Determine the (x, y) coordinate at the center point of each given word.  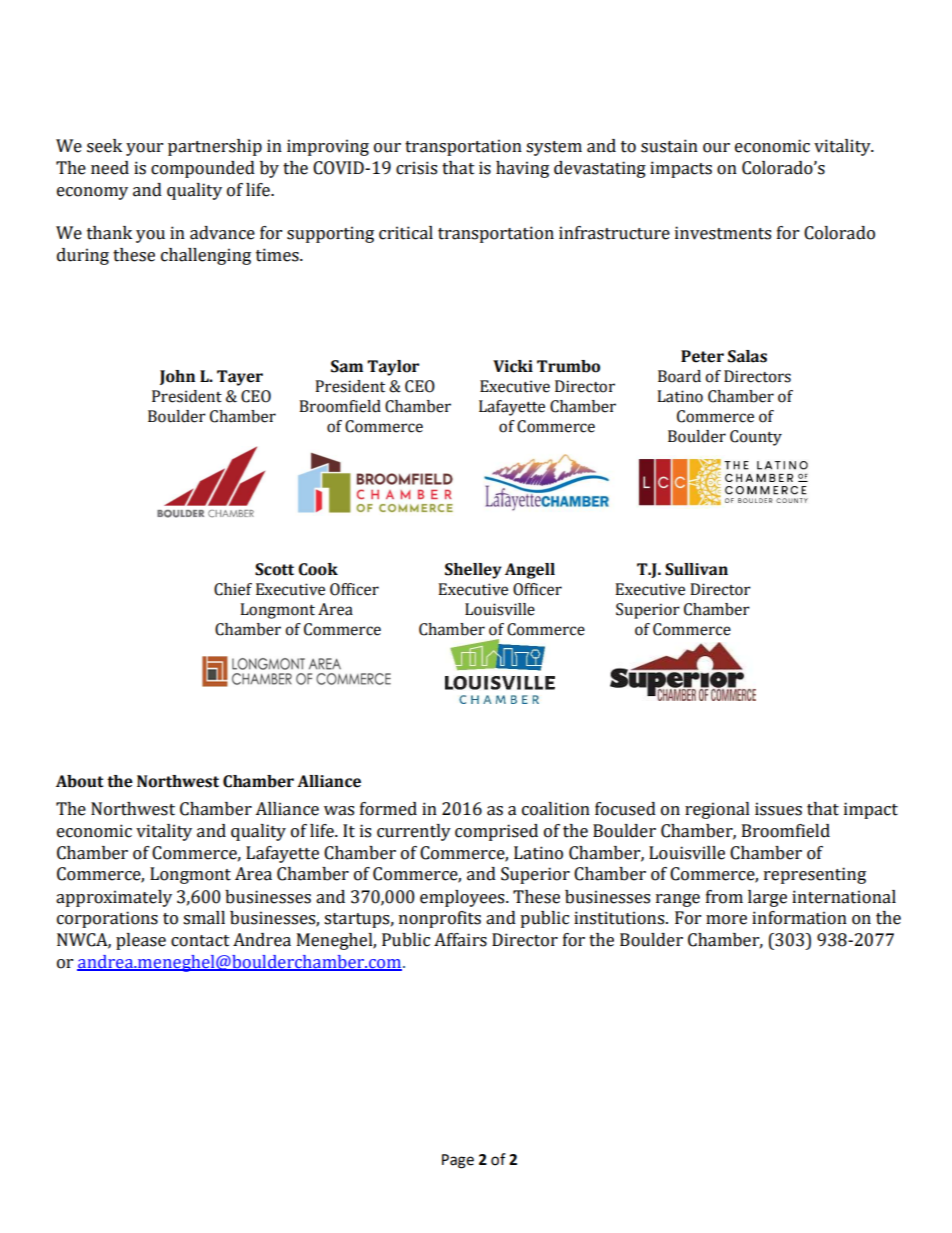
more (726, 920)
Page (458, 1161)
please (141, 941)
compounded (203, 169)
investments (723, 233)
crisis (416, 168)
